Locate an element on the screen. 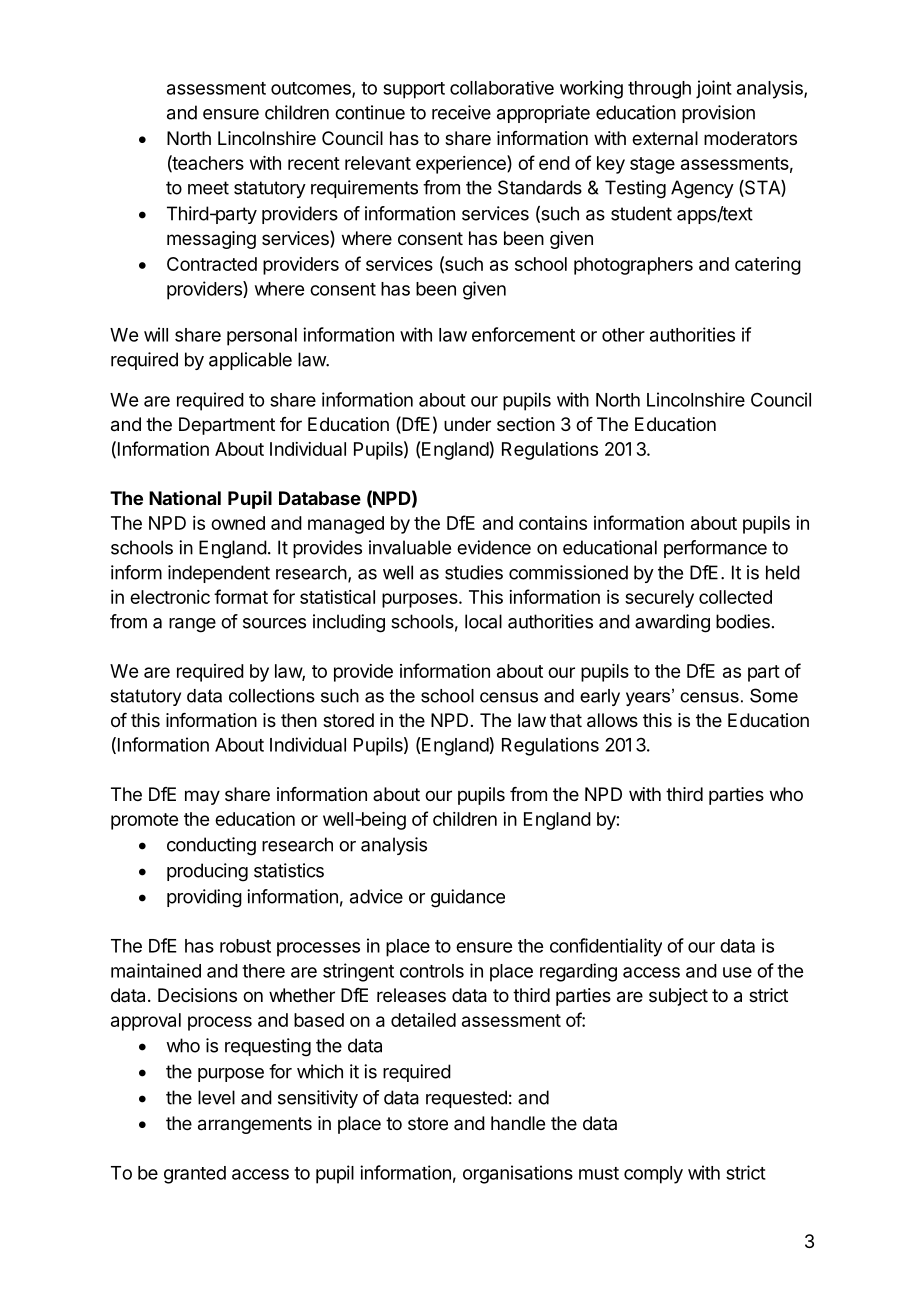 The image size is (924, 1308). requested is located at coordinates (466, 1099).
